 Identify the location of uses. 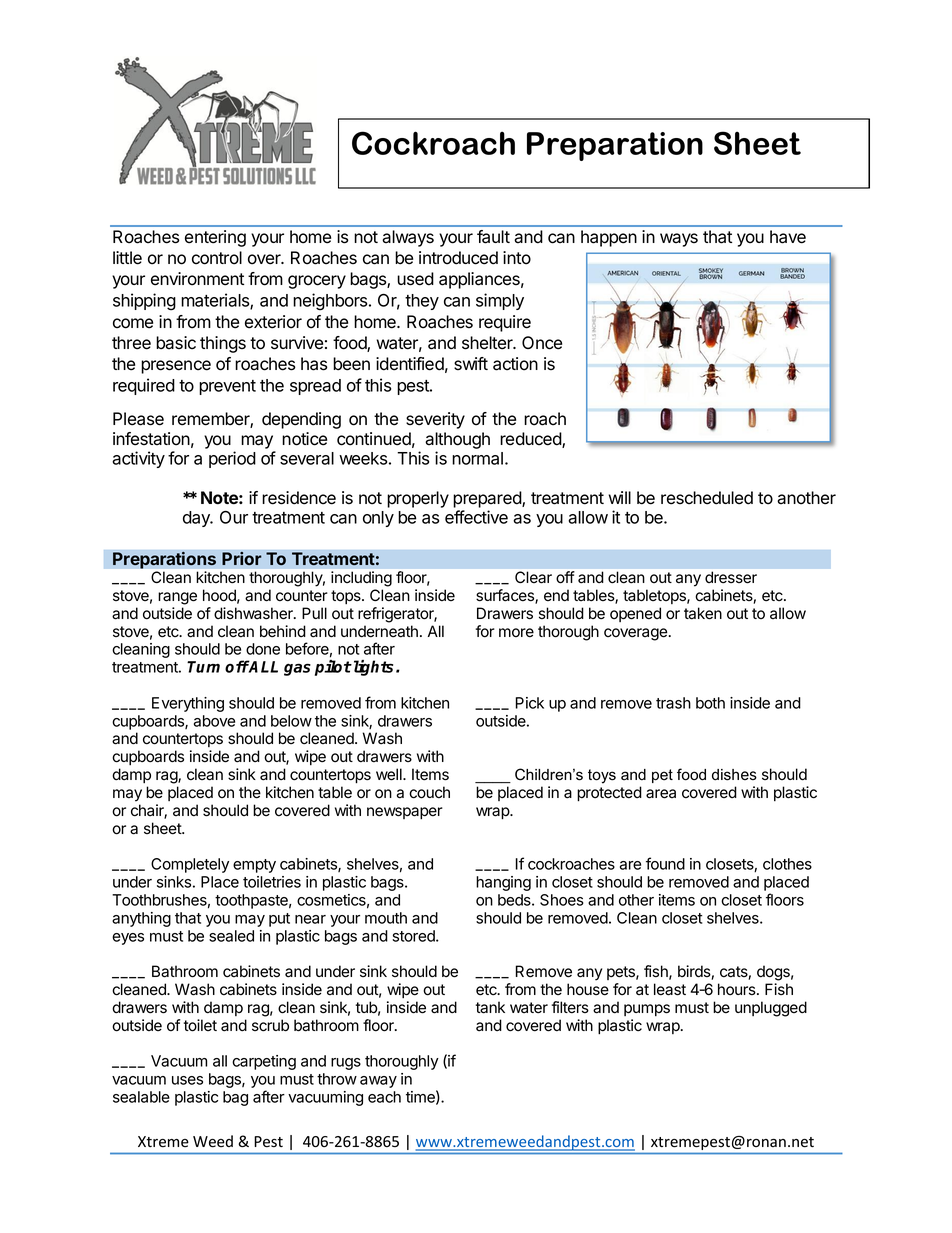
(187, 1080).
